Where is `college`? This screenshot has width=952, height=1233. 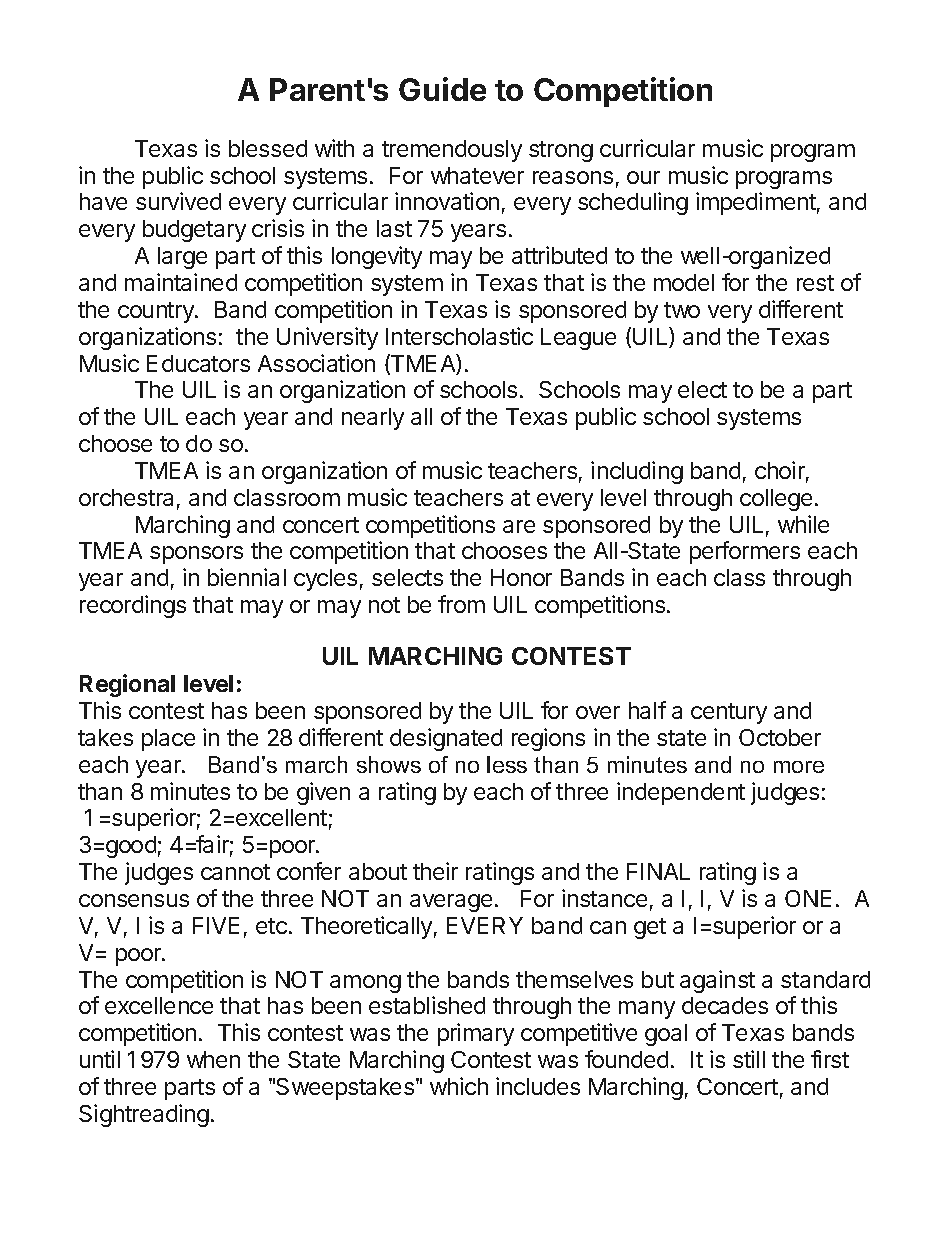 college is located at coordinates (776, 500).
